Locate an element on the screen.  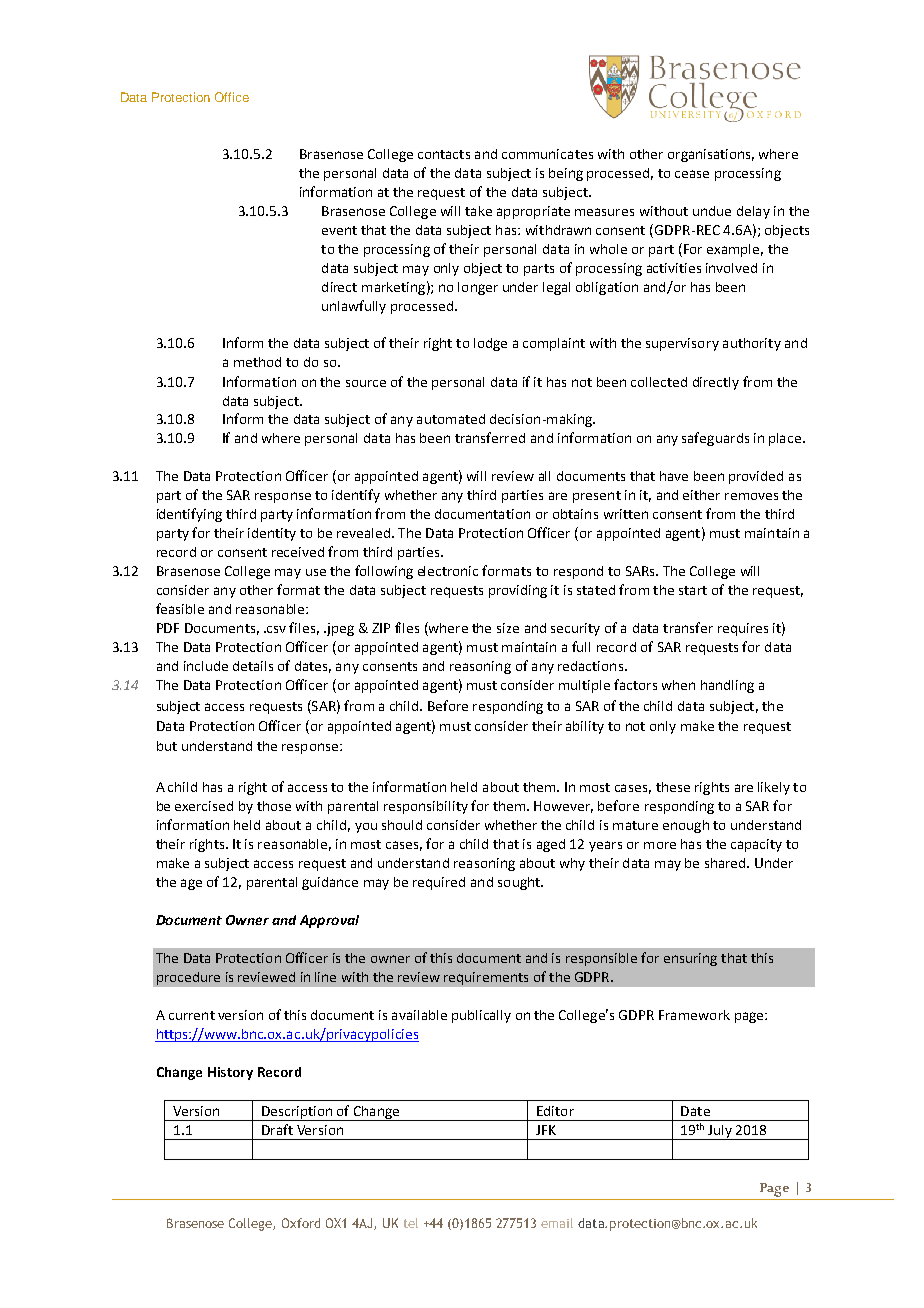
size is located at coordinates (508, 628).
